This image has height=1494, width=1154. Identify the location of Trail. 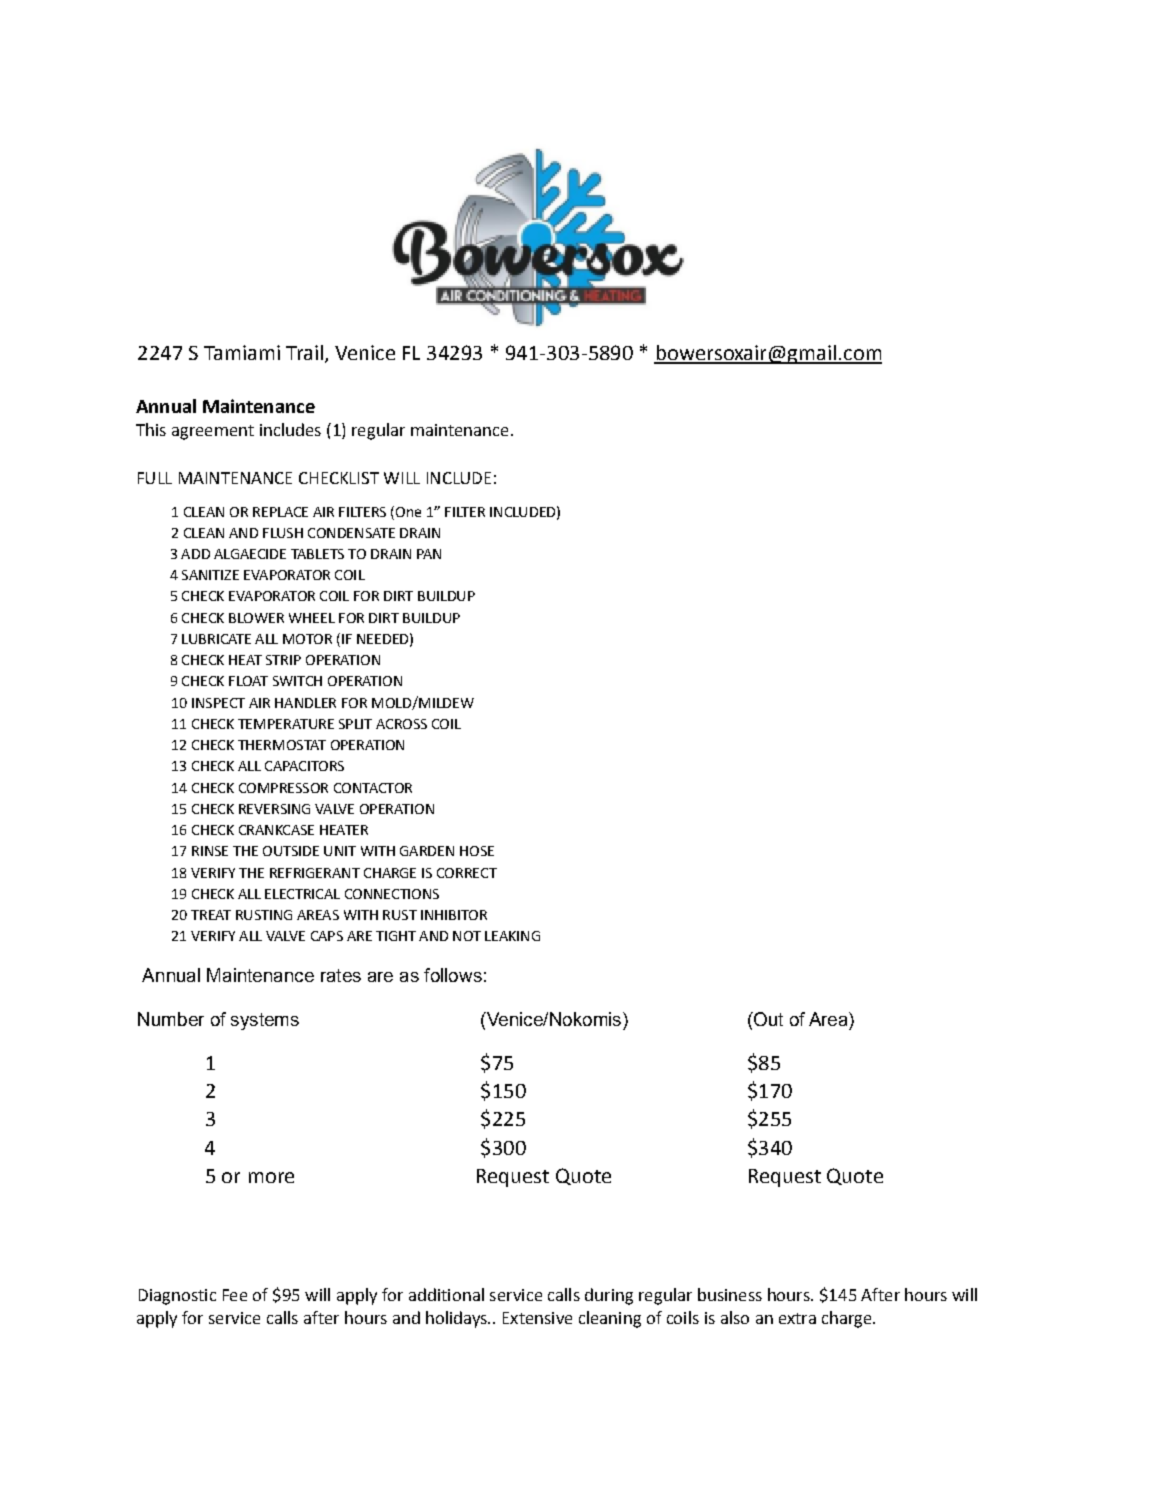
(304, 352).
